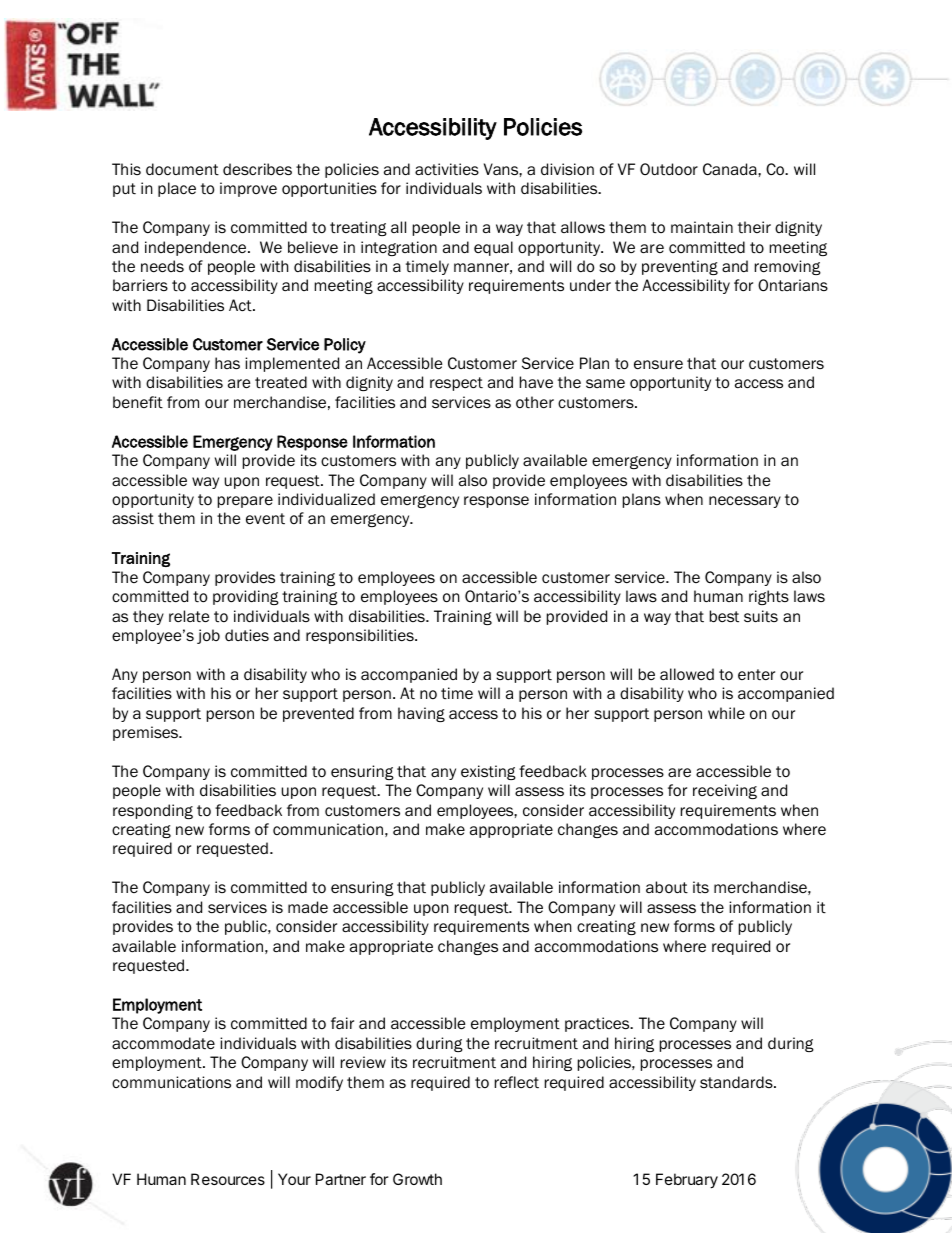 The image size is (952, 1233). I want to click on Resources, so click(228, 1179).
